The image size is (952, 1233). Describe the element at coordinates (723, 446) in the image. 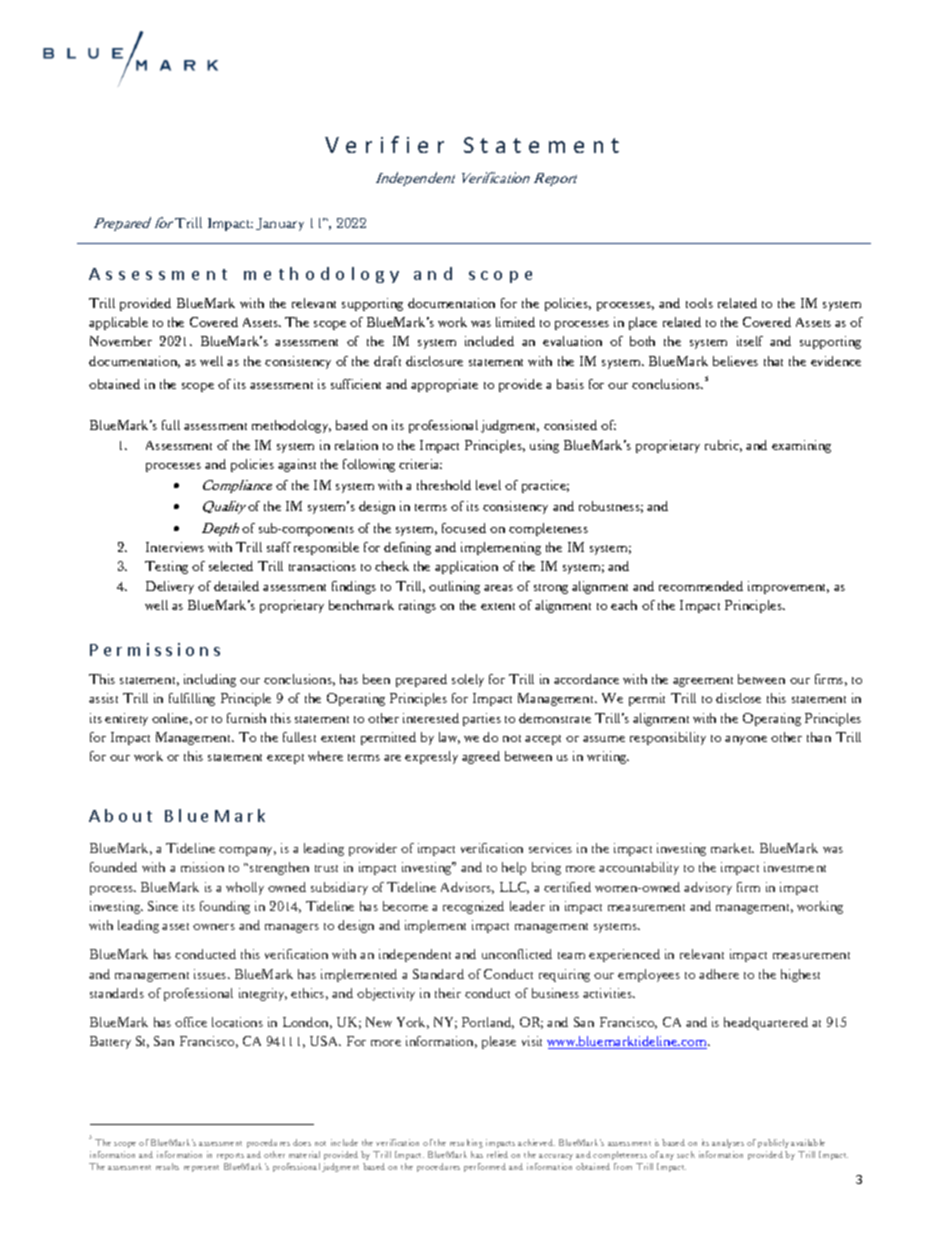

I see `rubric` at that location.
